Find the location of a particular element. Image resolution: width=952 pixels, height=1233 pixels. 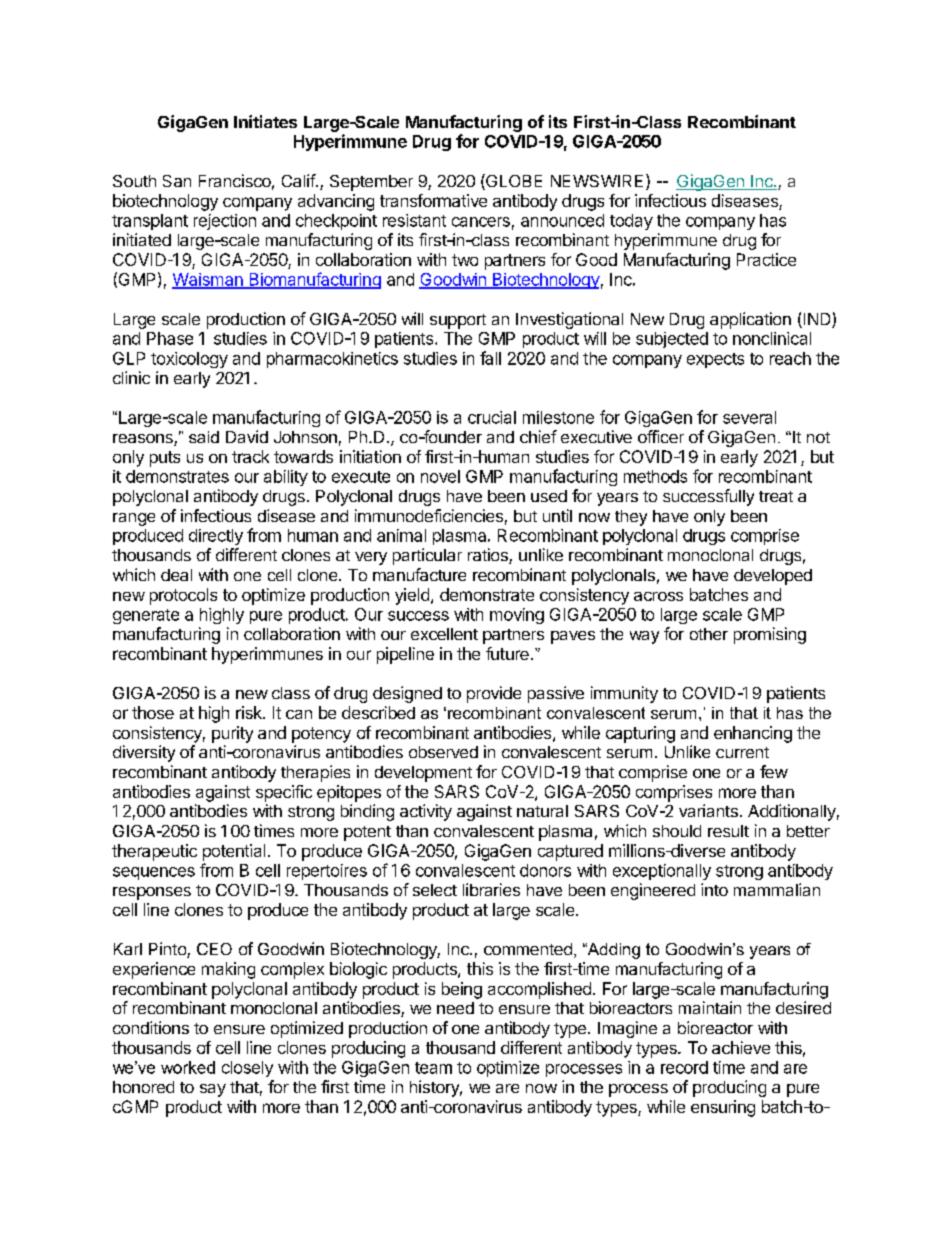

Initiates is located at coordinates (265, 121).
